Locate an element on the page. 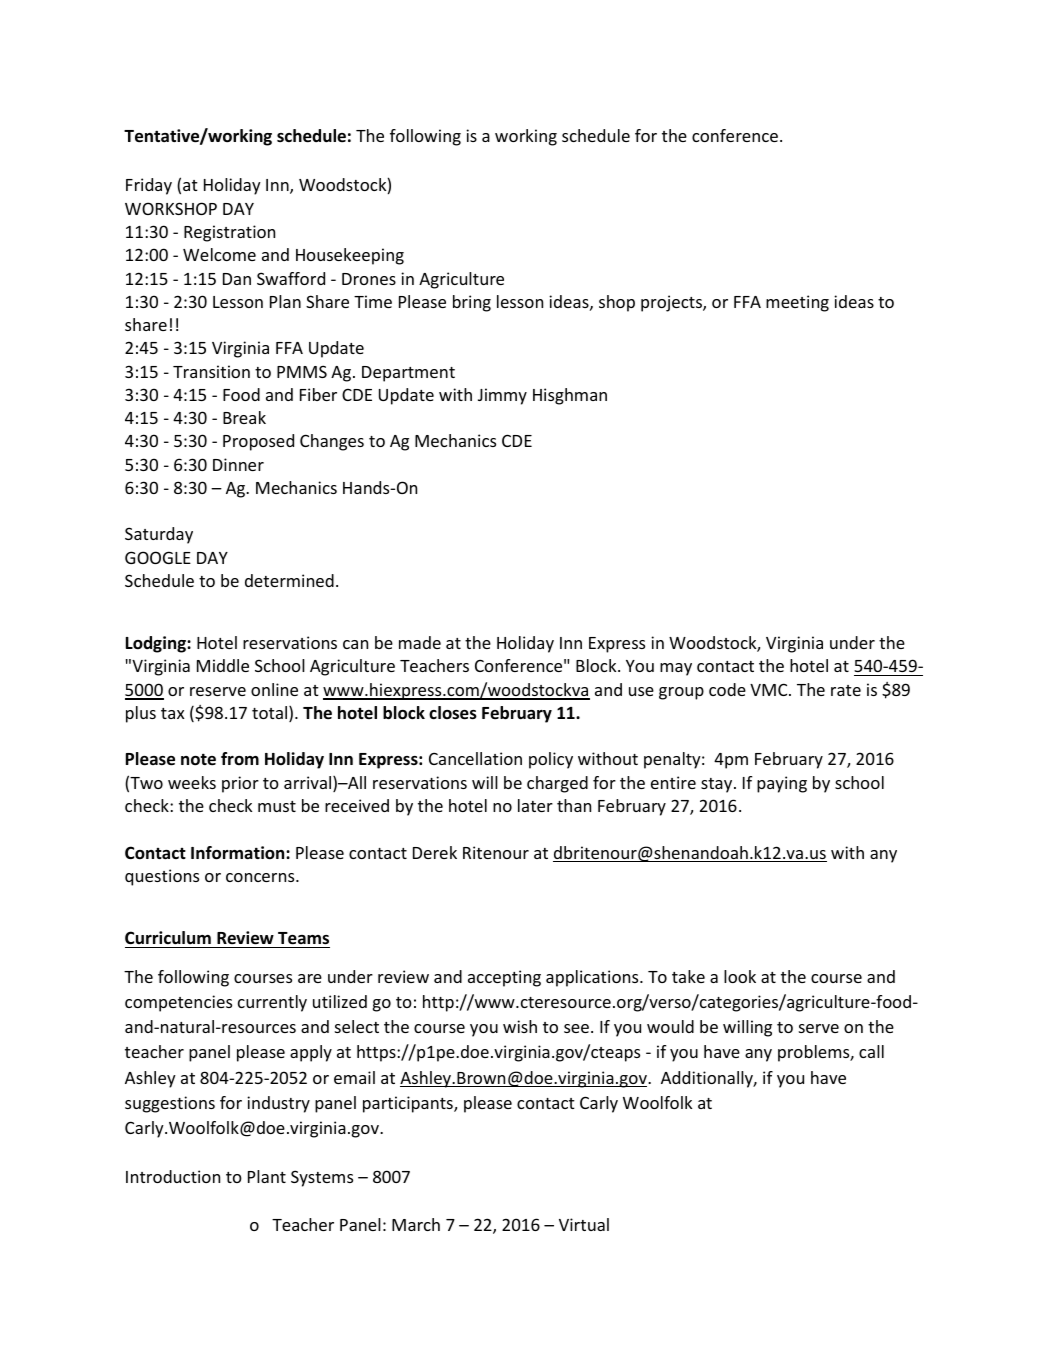 The height and width of the image is (1372, 1060). Virtual is located at coordinates (584, 1224).
